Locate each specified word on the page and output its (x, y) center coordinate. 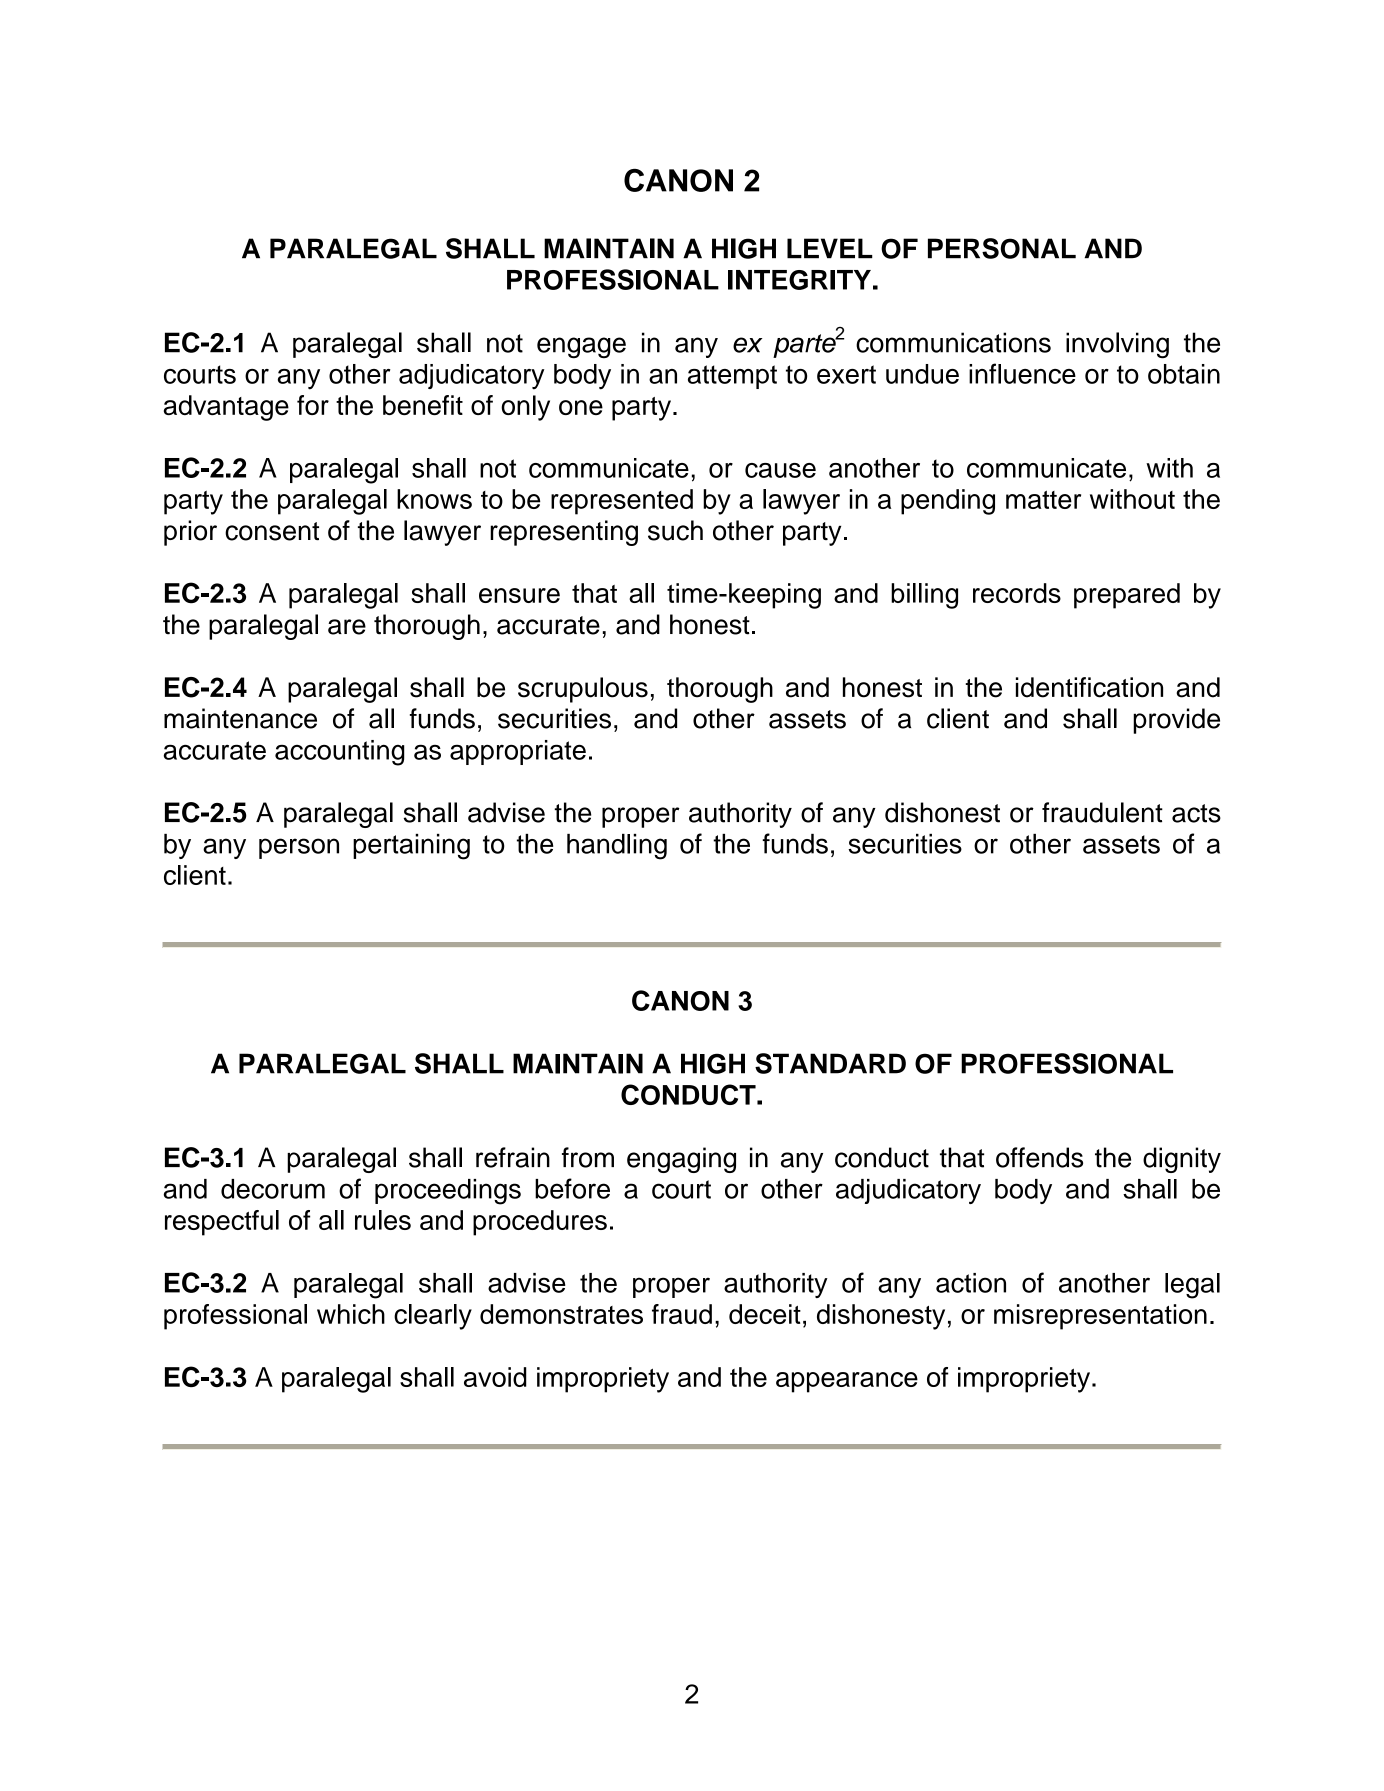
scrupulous (583, 690)
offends (1039, 1157)
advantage (226, 408)
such (675, 530)
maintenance (240, 718)
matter (1043, 499)
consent (272, 531)
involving (1117, 345)
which (351, 1314)
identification (1089, 687)
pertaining (411, 847)
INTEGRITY (799, 280)
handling (617, 847)
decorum (273, 1189)
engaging (681, 1160)
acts (1196, 813)
